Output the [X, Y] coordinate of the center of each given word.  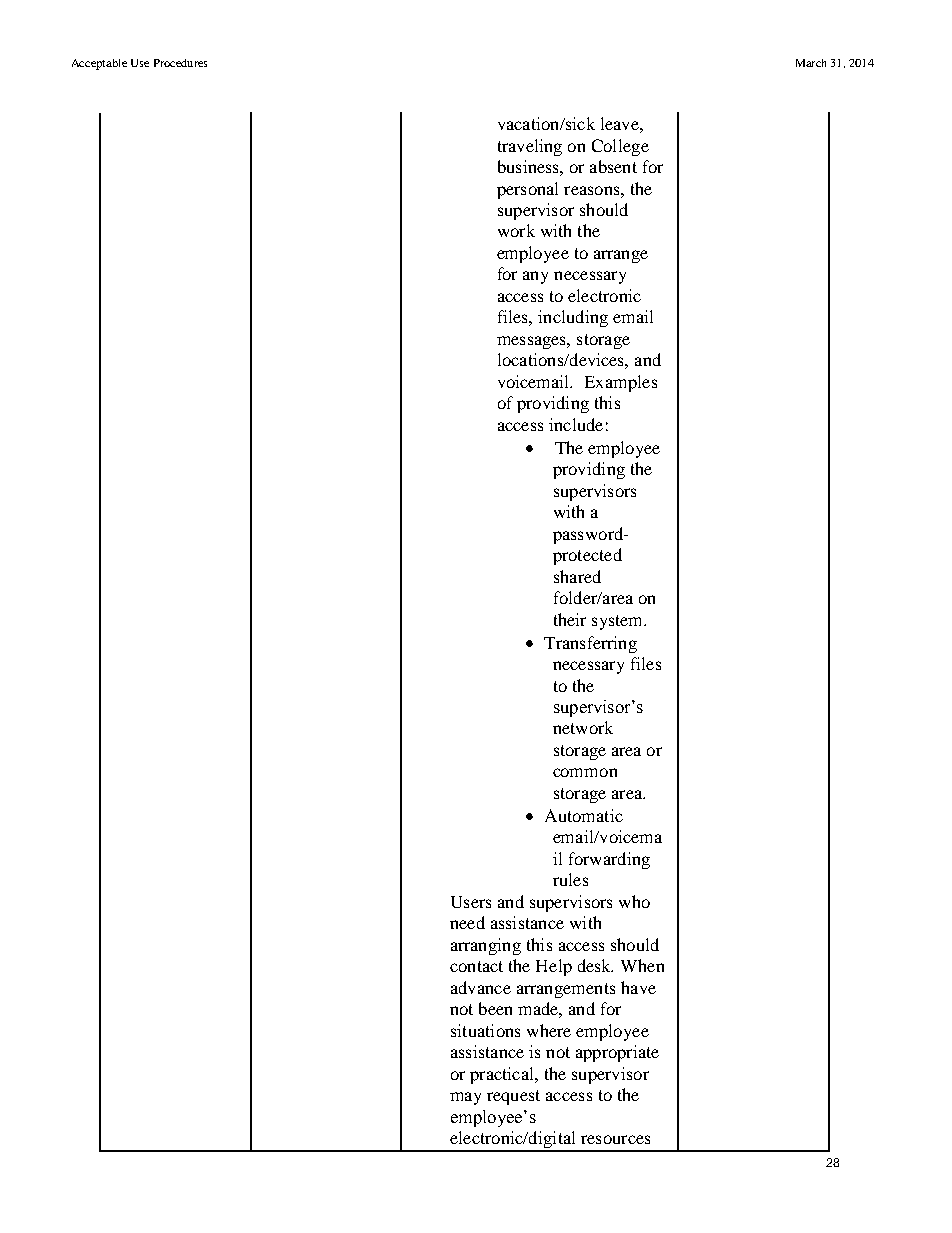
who [634, 901]
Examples [621, 383]
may [465, 1098]
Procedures [180, 63]
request [513, 1097]
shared [577, 576]
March [811, 63]
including [573, 318]
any [535, 277]
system [619, 622]
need [467, 922]
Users [471, 902]
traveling [530, 147]
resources [615, 1139]
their [570, 619]
